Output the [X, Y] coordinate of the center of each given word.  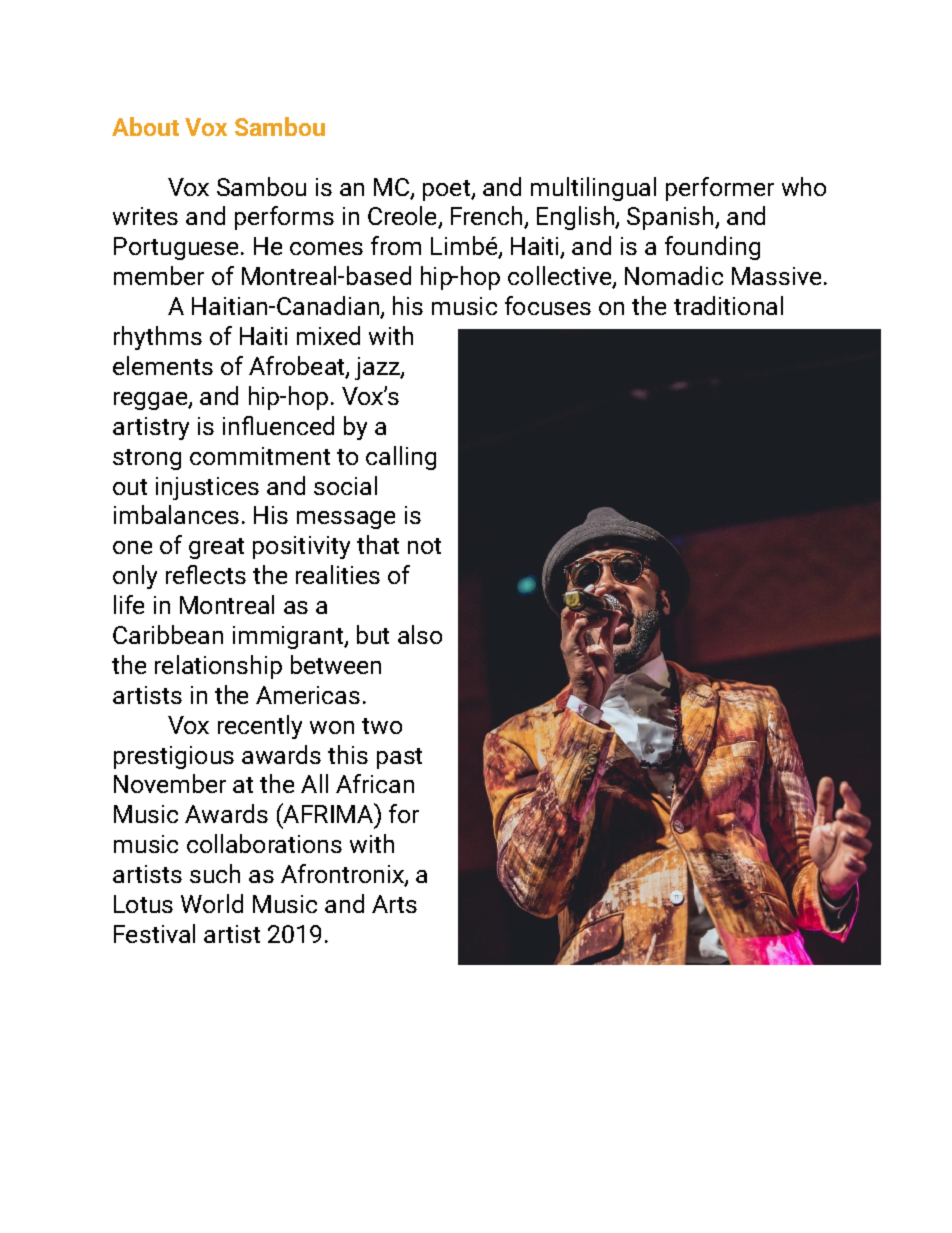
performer [720, 189]
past [399, 758]
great [216, 548]
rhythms [158, 338]
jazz [378, 368]
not [424, 546]
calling [401, 458]
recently [260, 727]
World [212, 903]
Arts [394, 904]
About [145, 126]
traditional [728, 305]
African [375, 783]
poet [447, 190]
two [382, 726]
